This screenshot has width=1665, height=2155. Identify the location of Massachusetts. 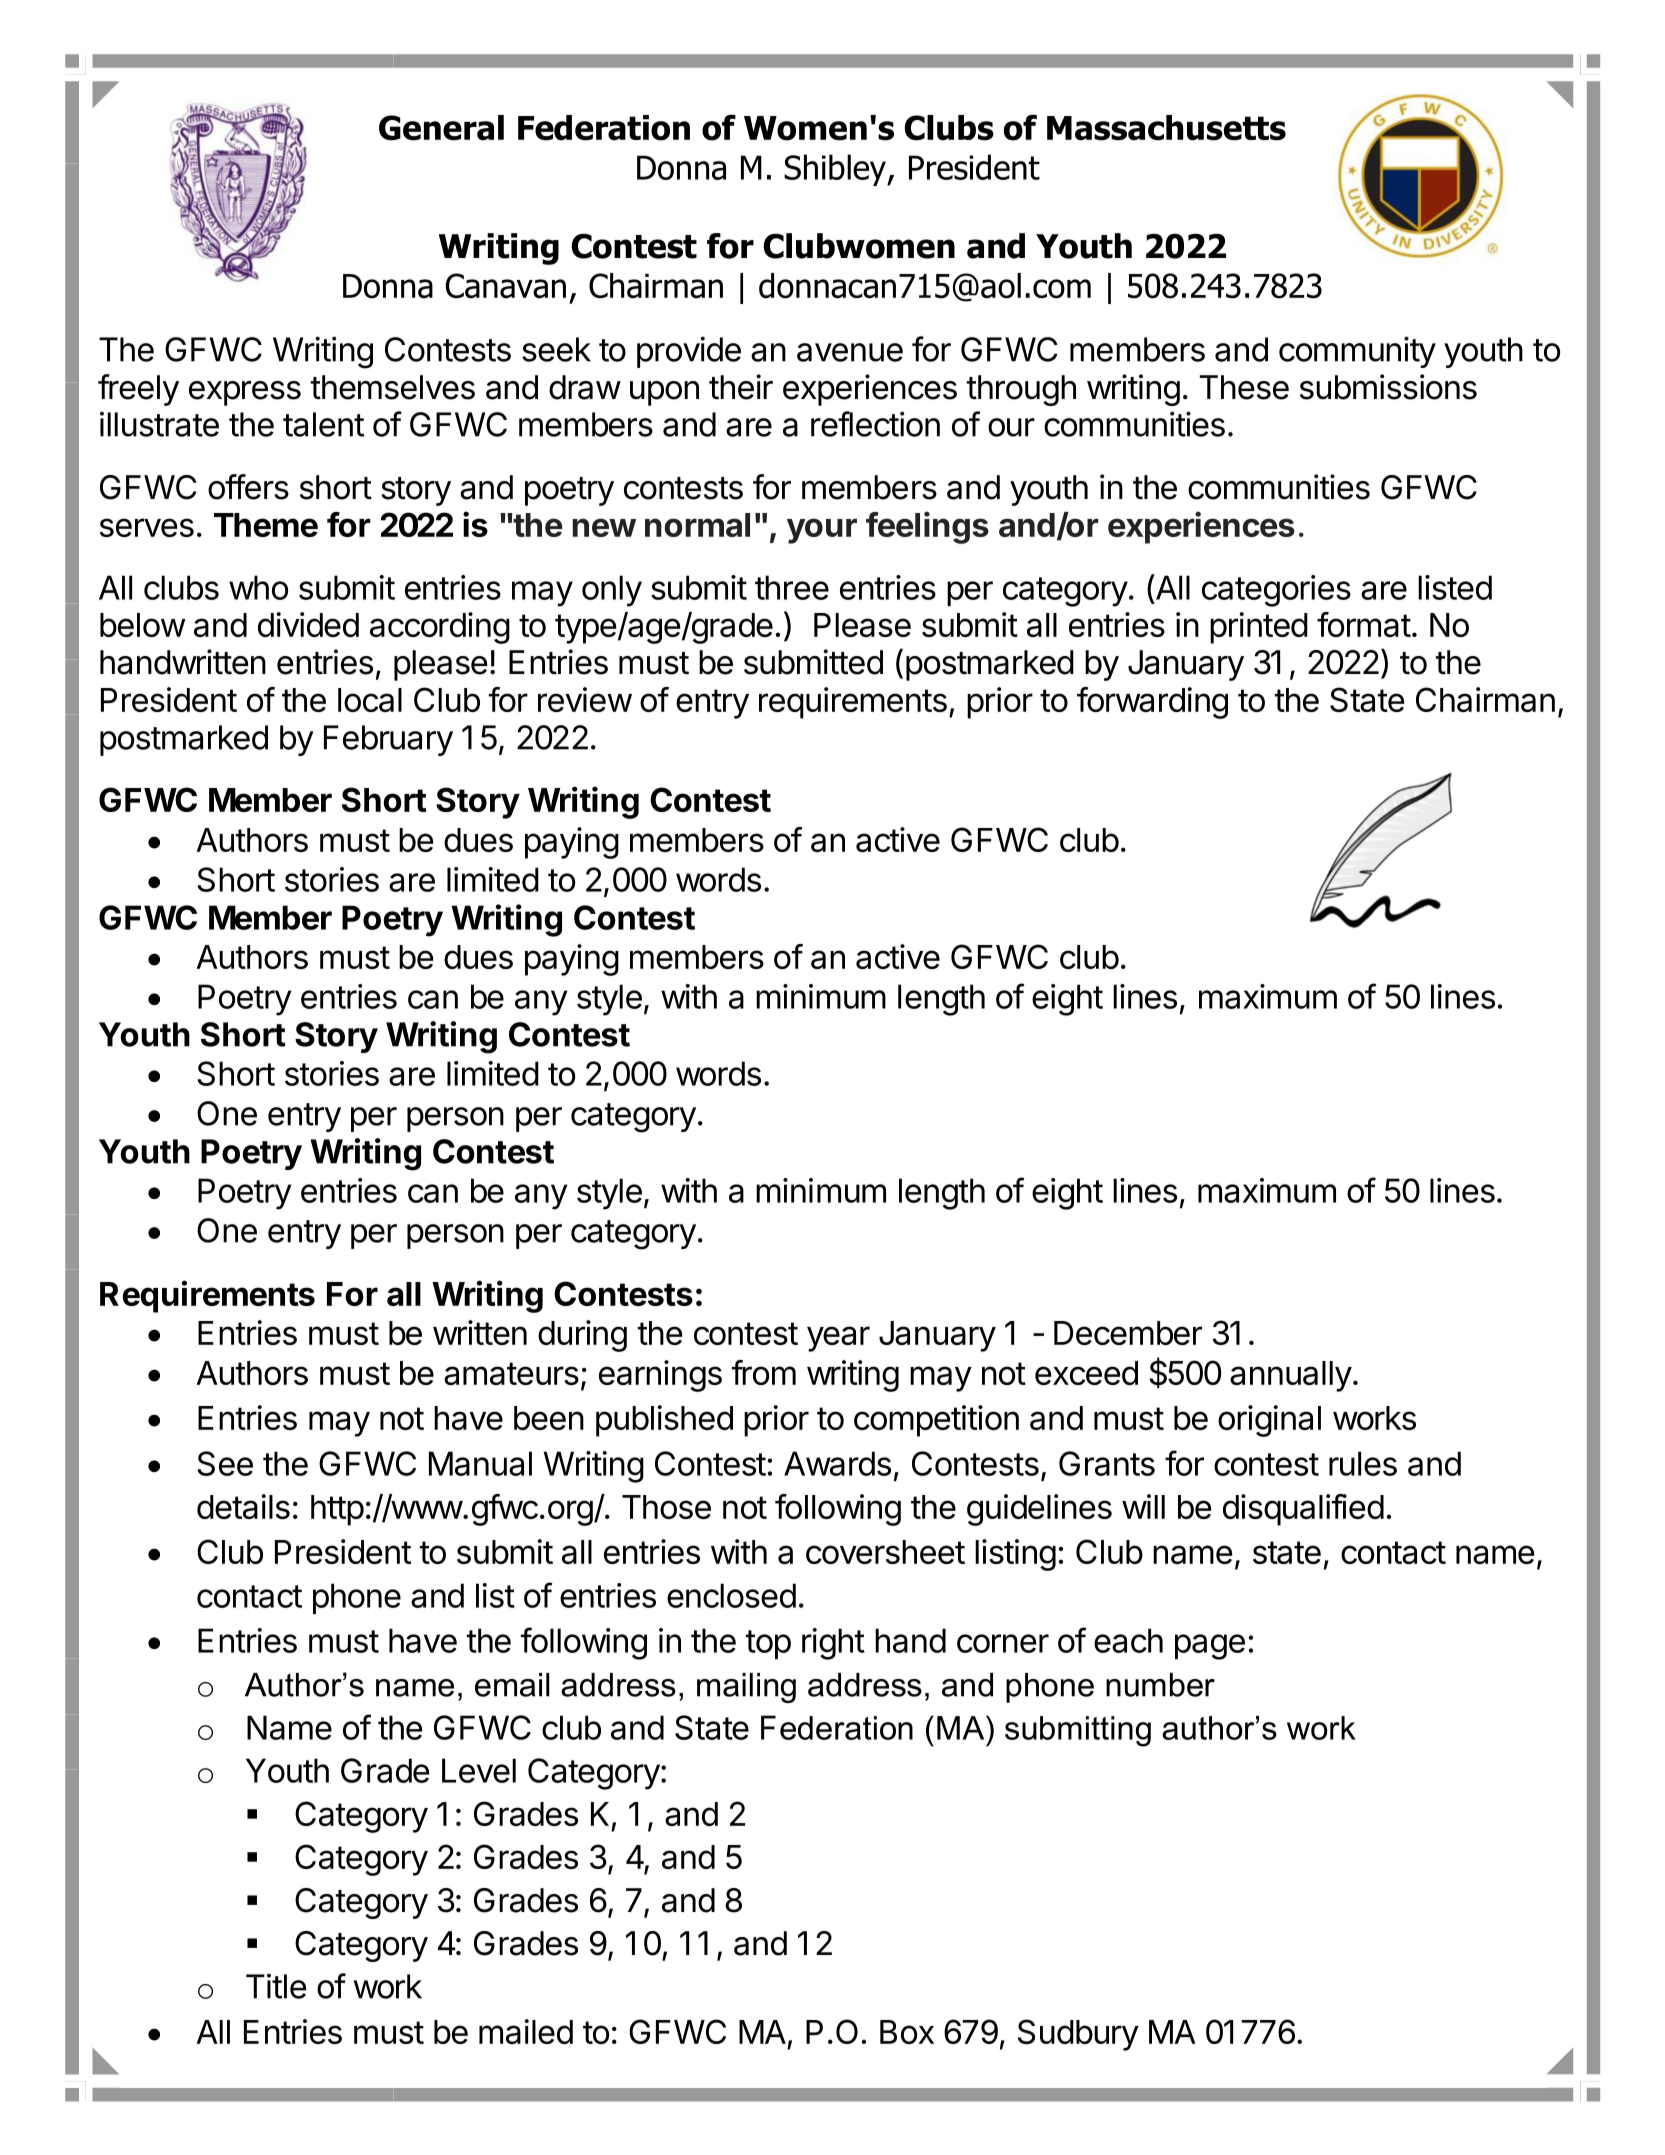
(1166, 128).
